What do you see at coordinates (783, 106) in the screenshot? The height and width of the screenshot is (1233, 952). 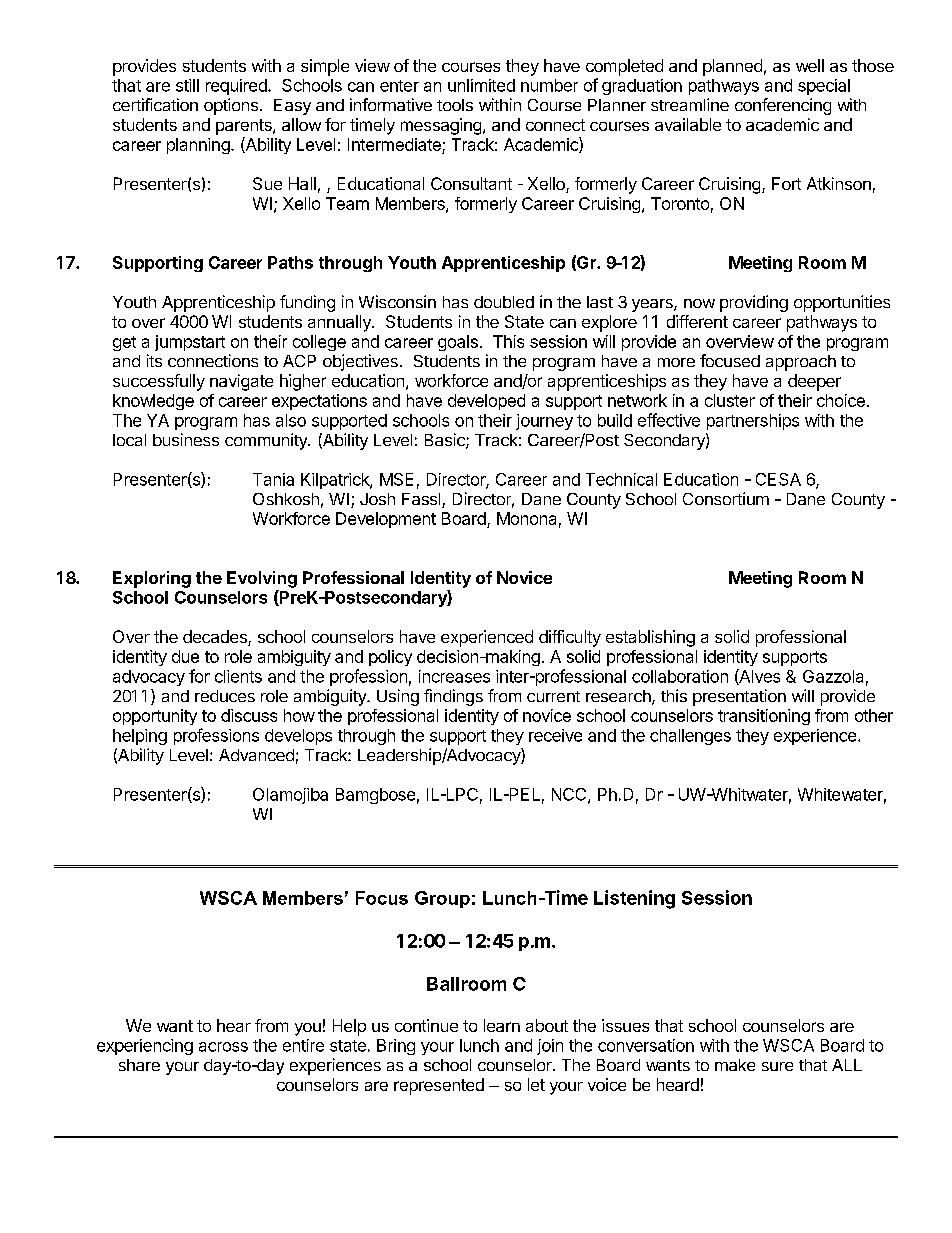 I see `conferencing` at bounding box center [783, 106].
